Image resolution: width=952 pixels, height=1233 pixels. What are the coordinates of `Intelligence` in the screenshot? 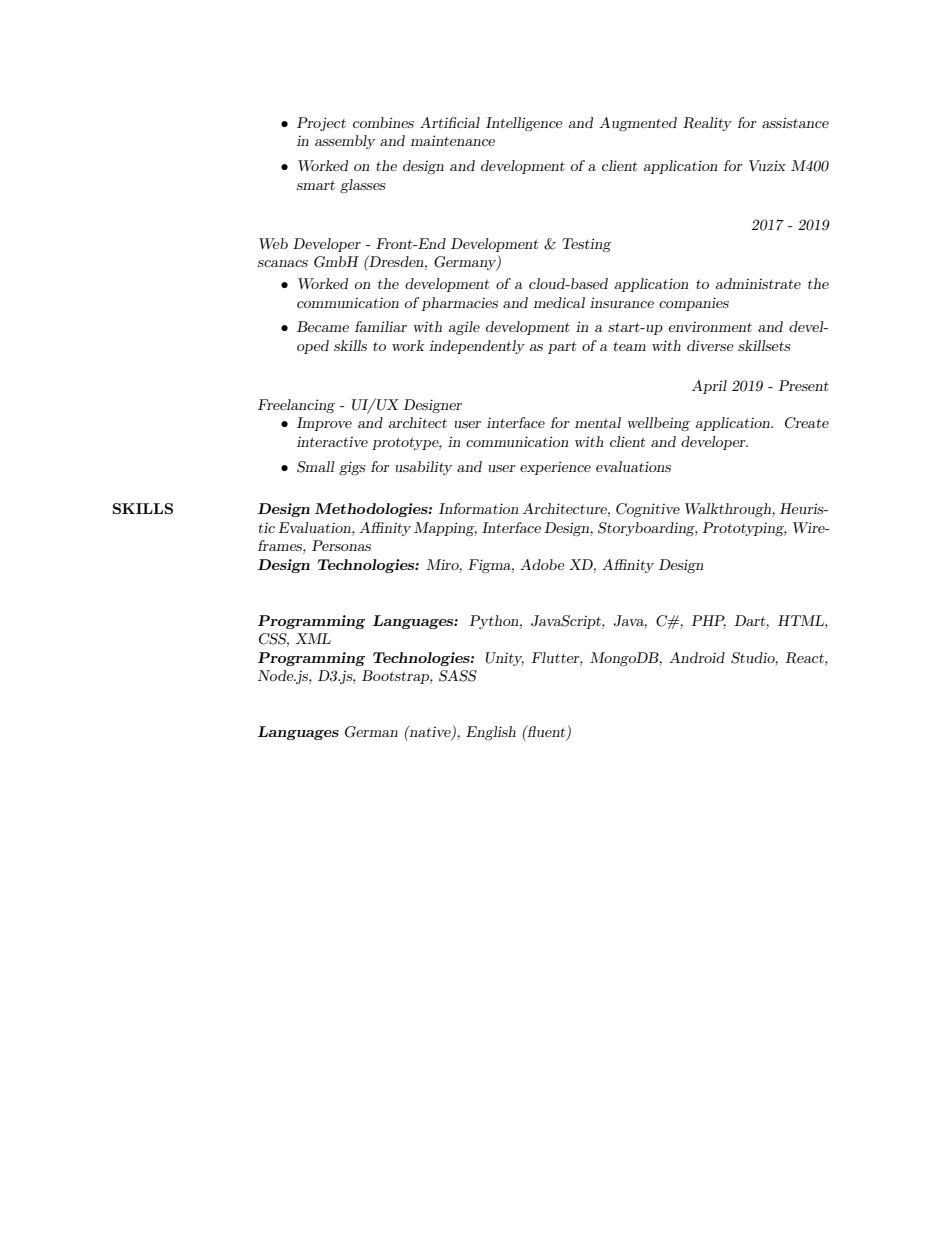 It's located at (524, 124).
